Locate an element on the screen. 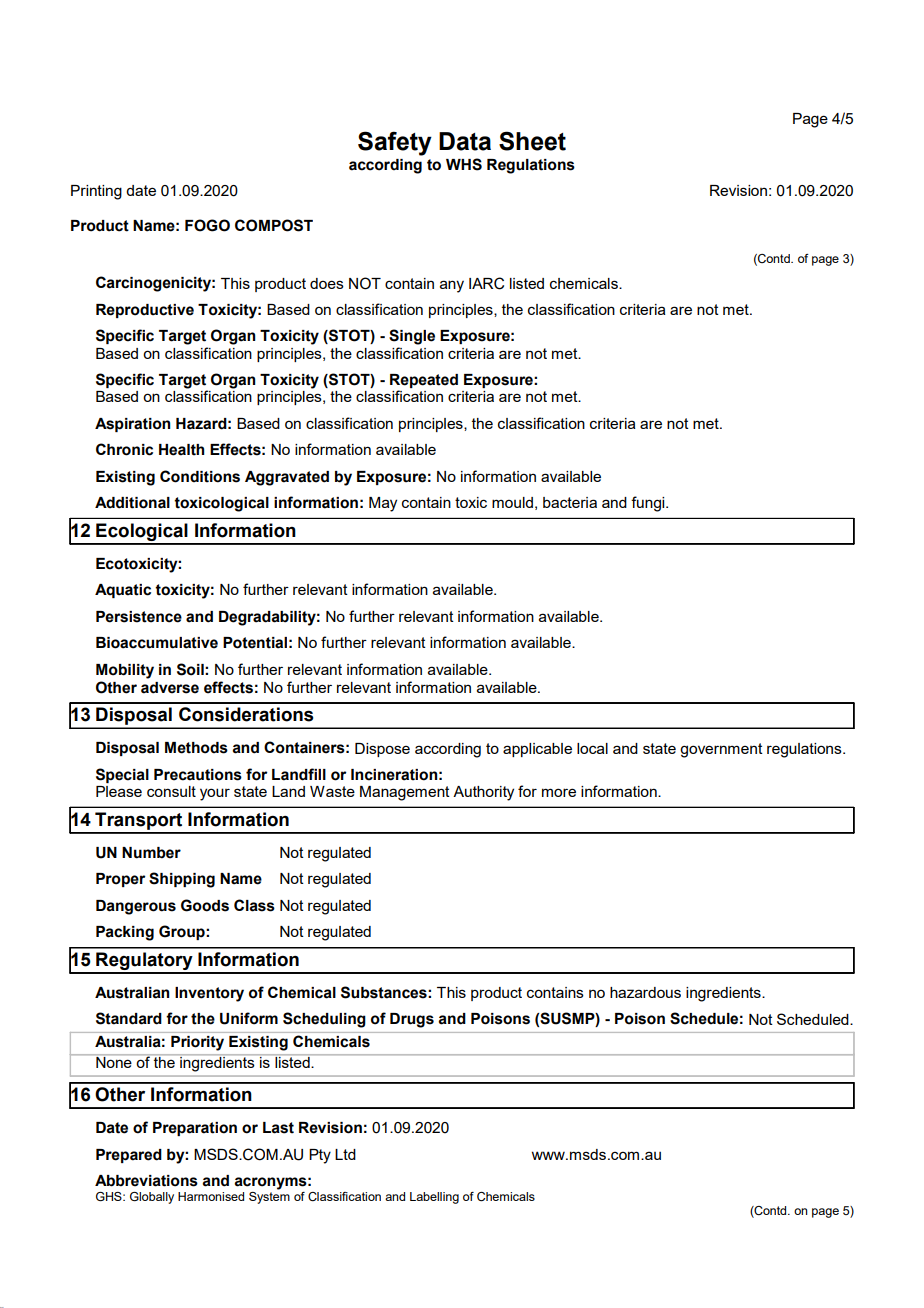 Image resolution: width=924 pixels, height=1308 pixels. Safety is located at coordinates (395, 143).
